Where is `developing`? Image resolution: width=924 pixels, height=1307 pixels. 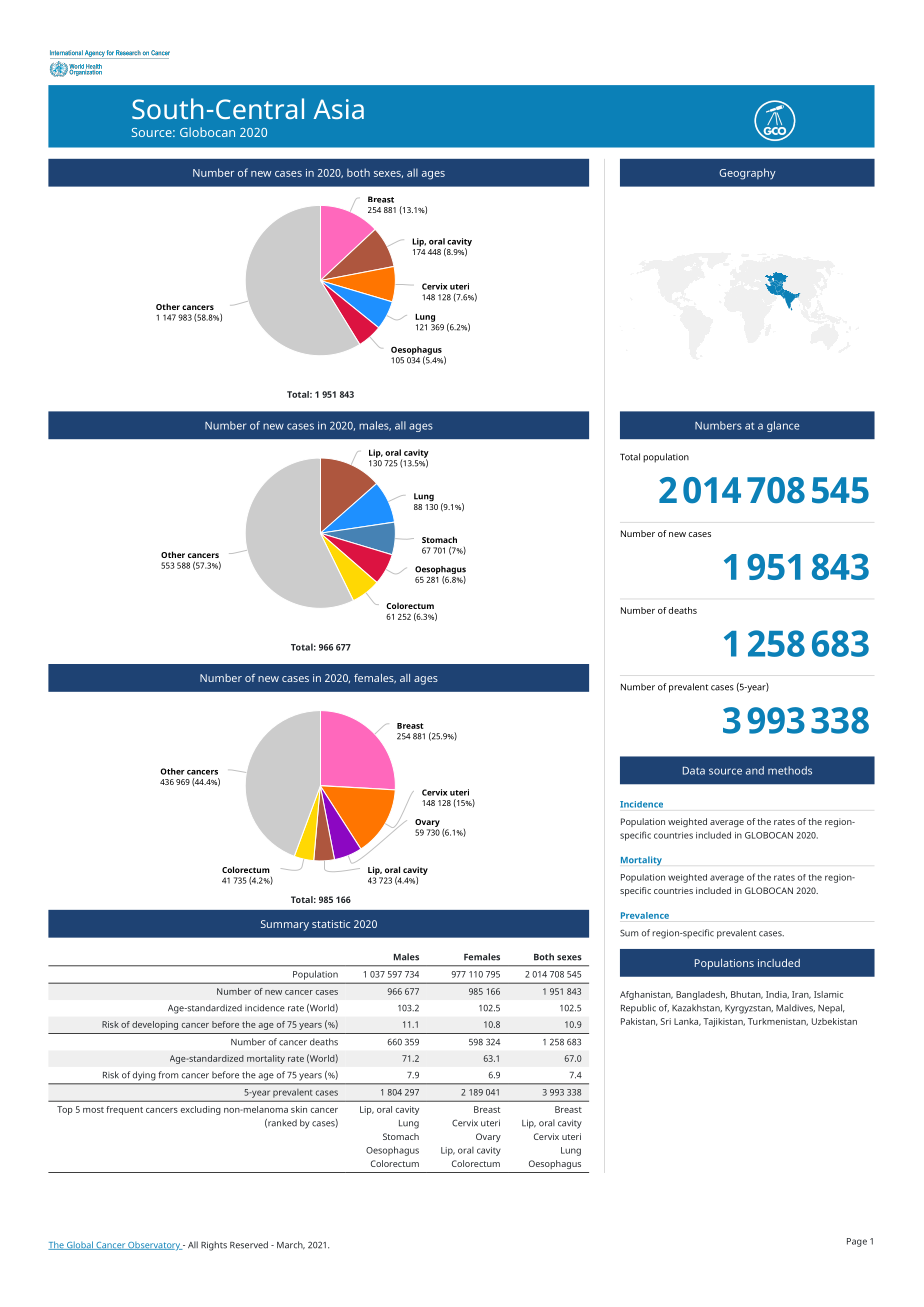
developing is located at coordinates (155, 1025).
